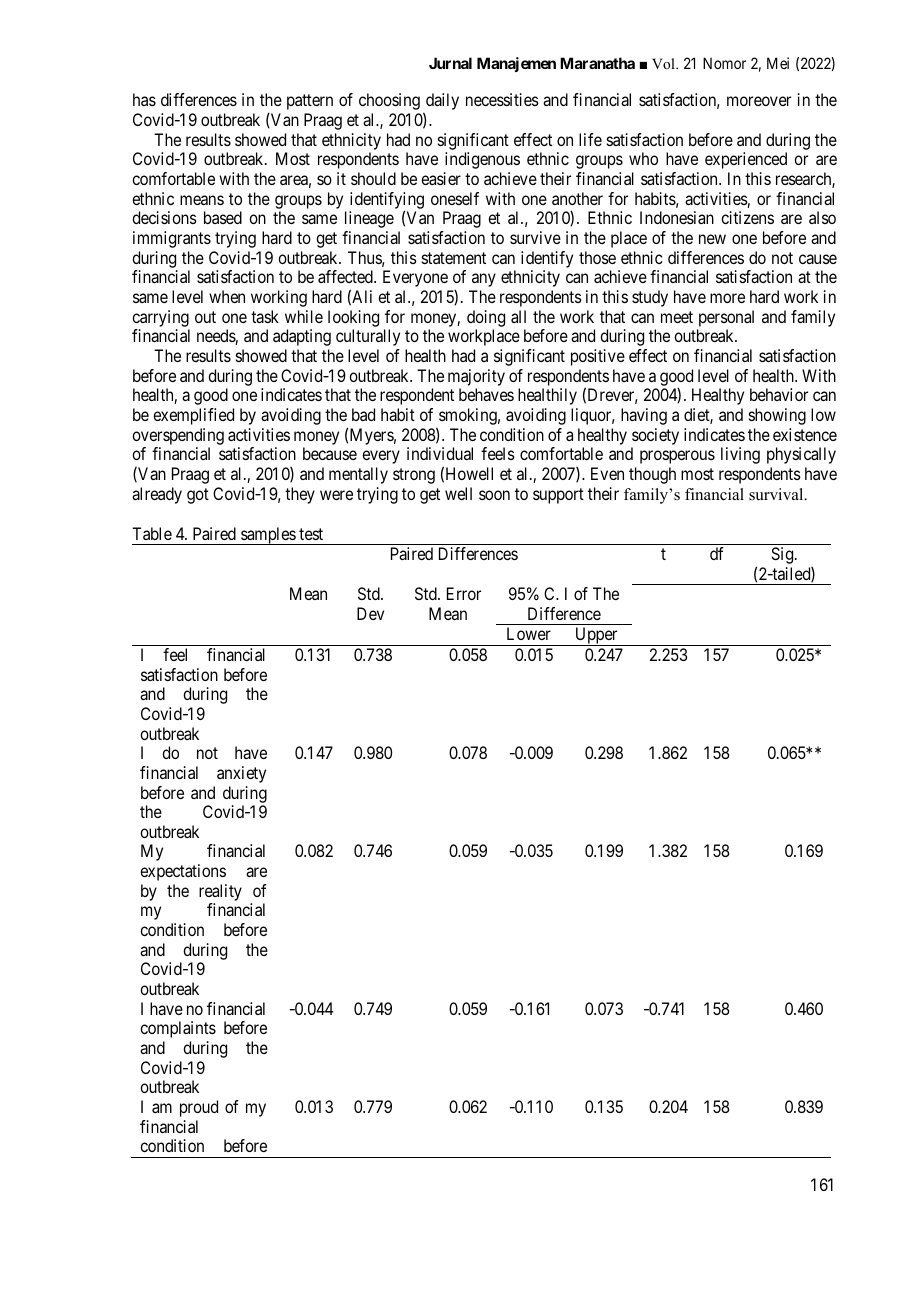 The width and height of the screenshot is (924, 1308). What do you see at coordinates (778, 63) in the screenshot?
I see `Mei` at bounding box center [778, 63].
